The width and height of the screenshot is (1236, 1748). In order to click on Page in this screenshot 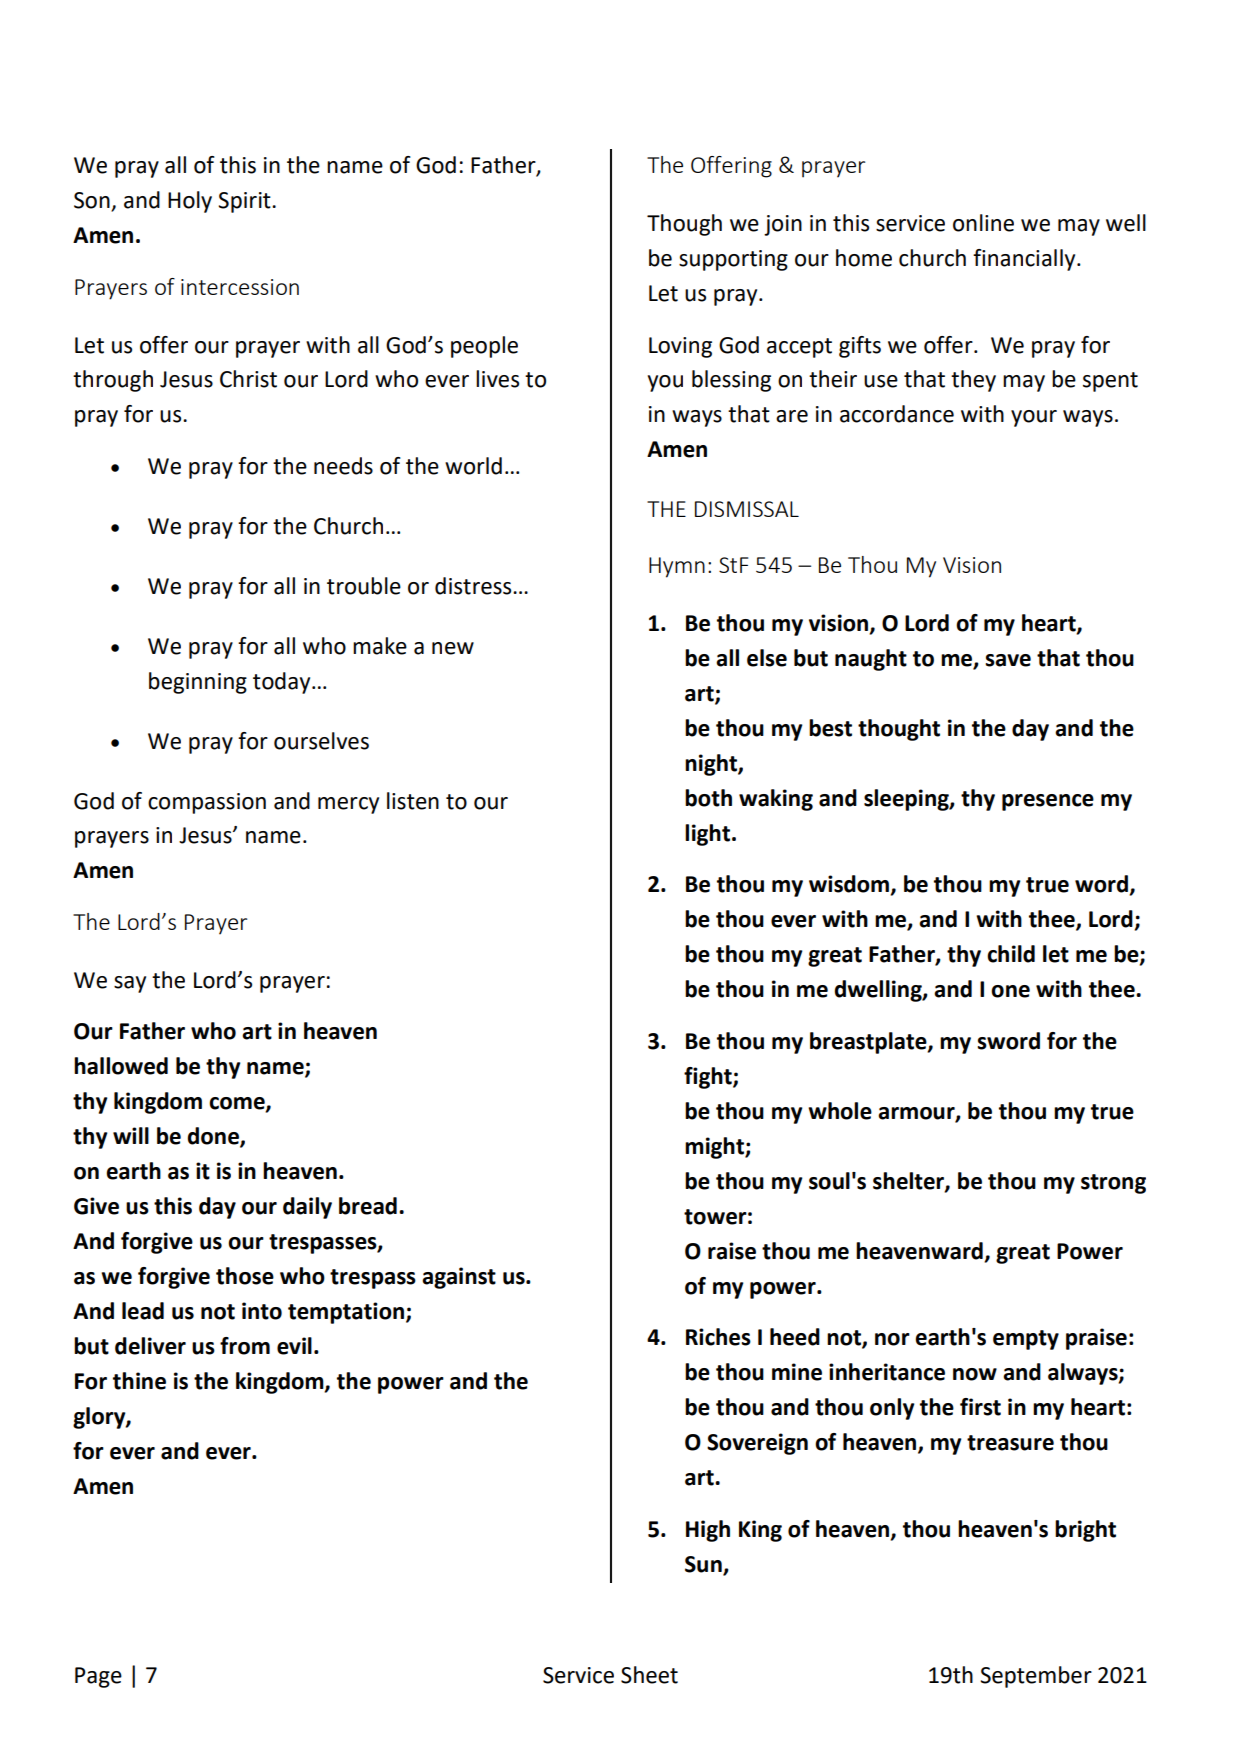, I will do `click(98, 1677)`.
